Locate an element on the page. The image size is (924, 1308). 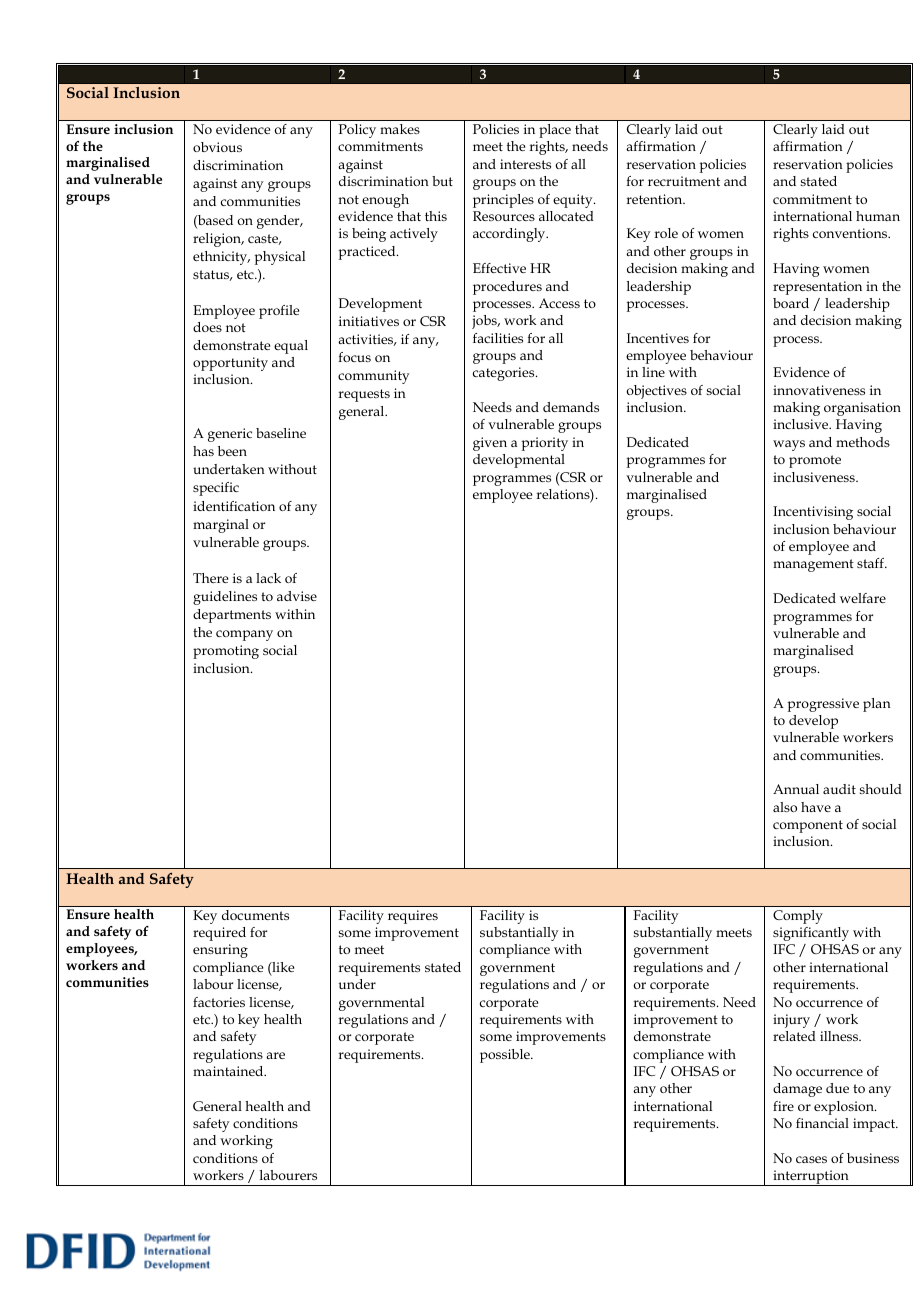
cases is located at coordinates (811, 1159).
